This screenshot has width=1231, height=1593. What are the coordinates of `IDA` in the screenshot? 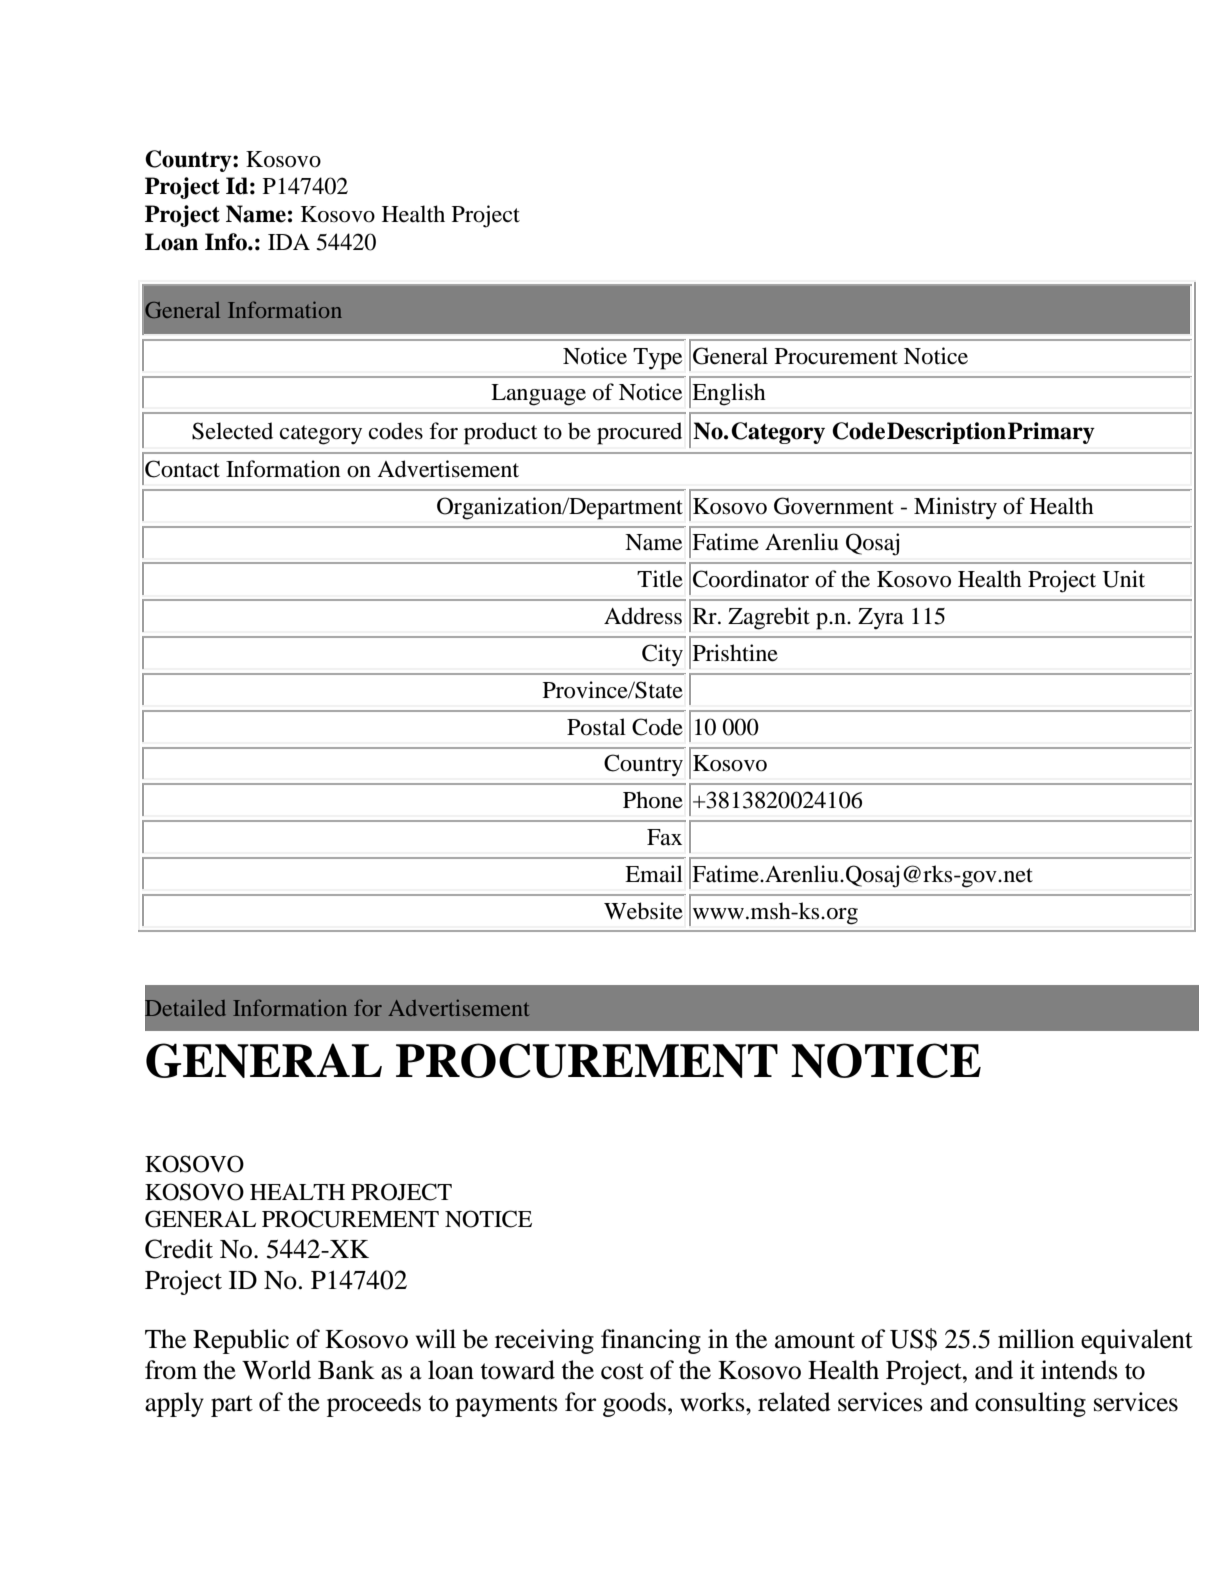 It's located at (289, 242).
